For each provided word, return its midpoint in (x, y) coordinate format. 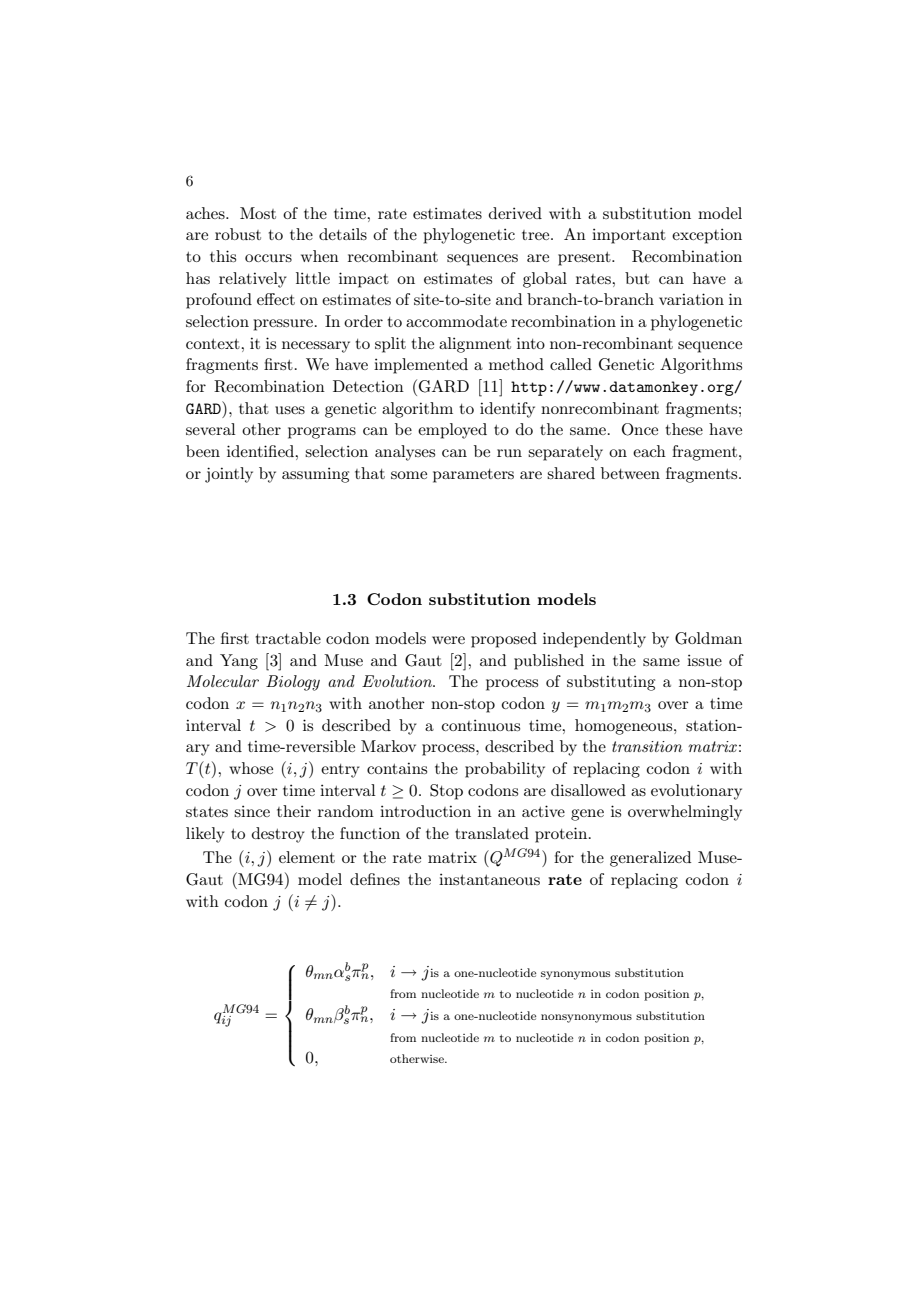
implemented (421, 366)
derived (515, 213)
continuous (481, 725)
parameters (473, 476)
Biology (293, 683)
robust (238, 234)
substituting (611, 683)
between (630, 473)
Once (640, 429)
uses (290, 410)
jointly (229, 475)
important (629, 236)
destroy (278, 835)
